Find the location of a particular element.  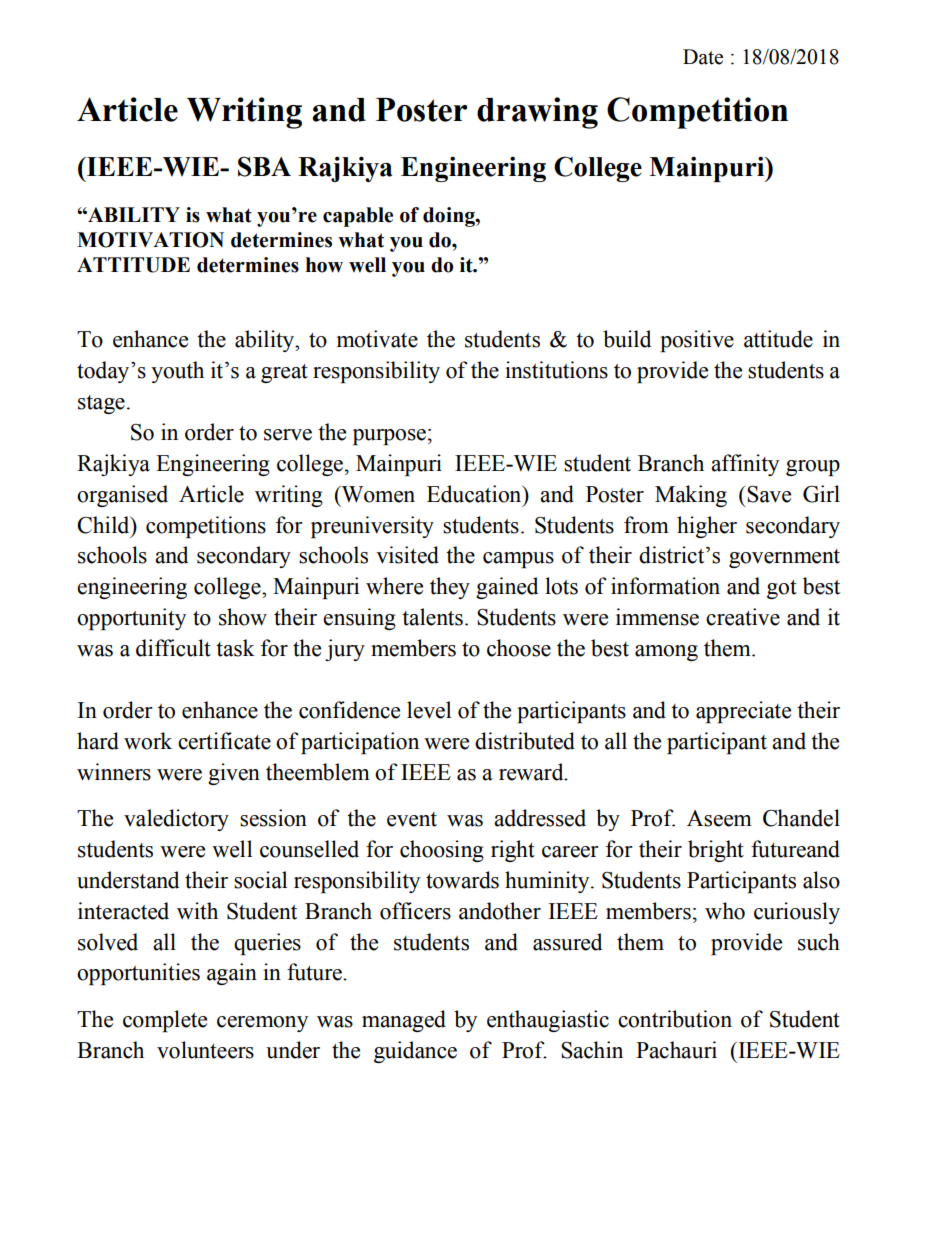

drawing is located at coordinates (537, 113).
